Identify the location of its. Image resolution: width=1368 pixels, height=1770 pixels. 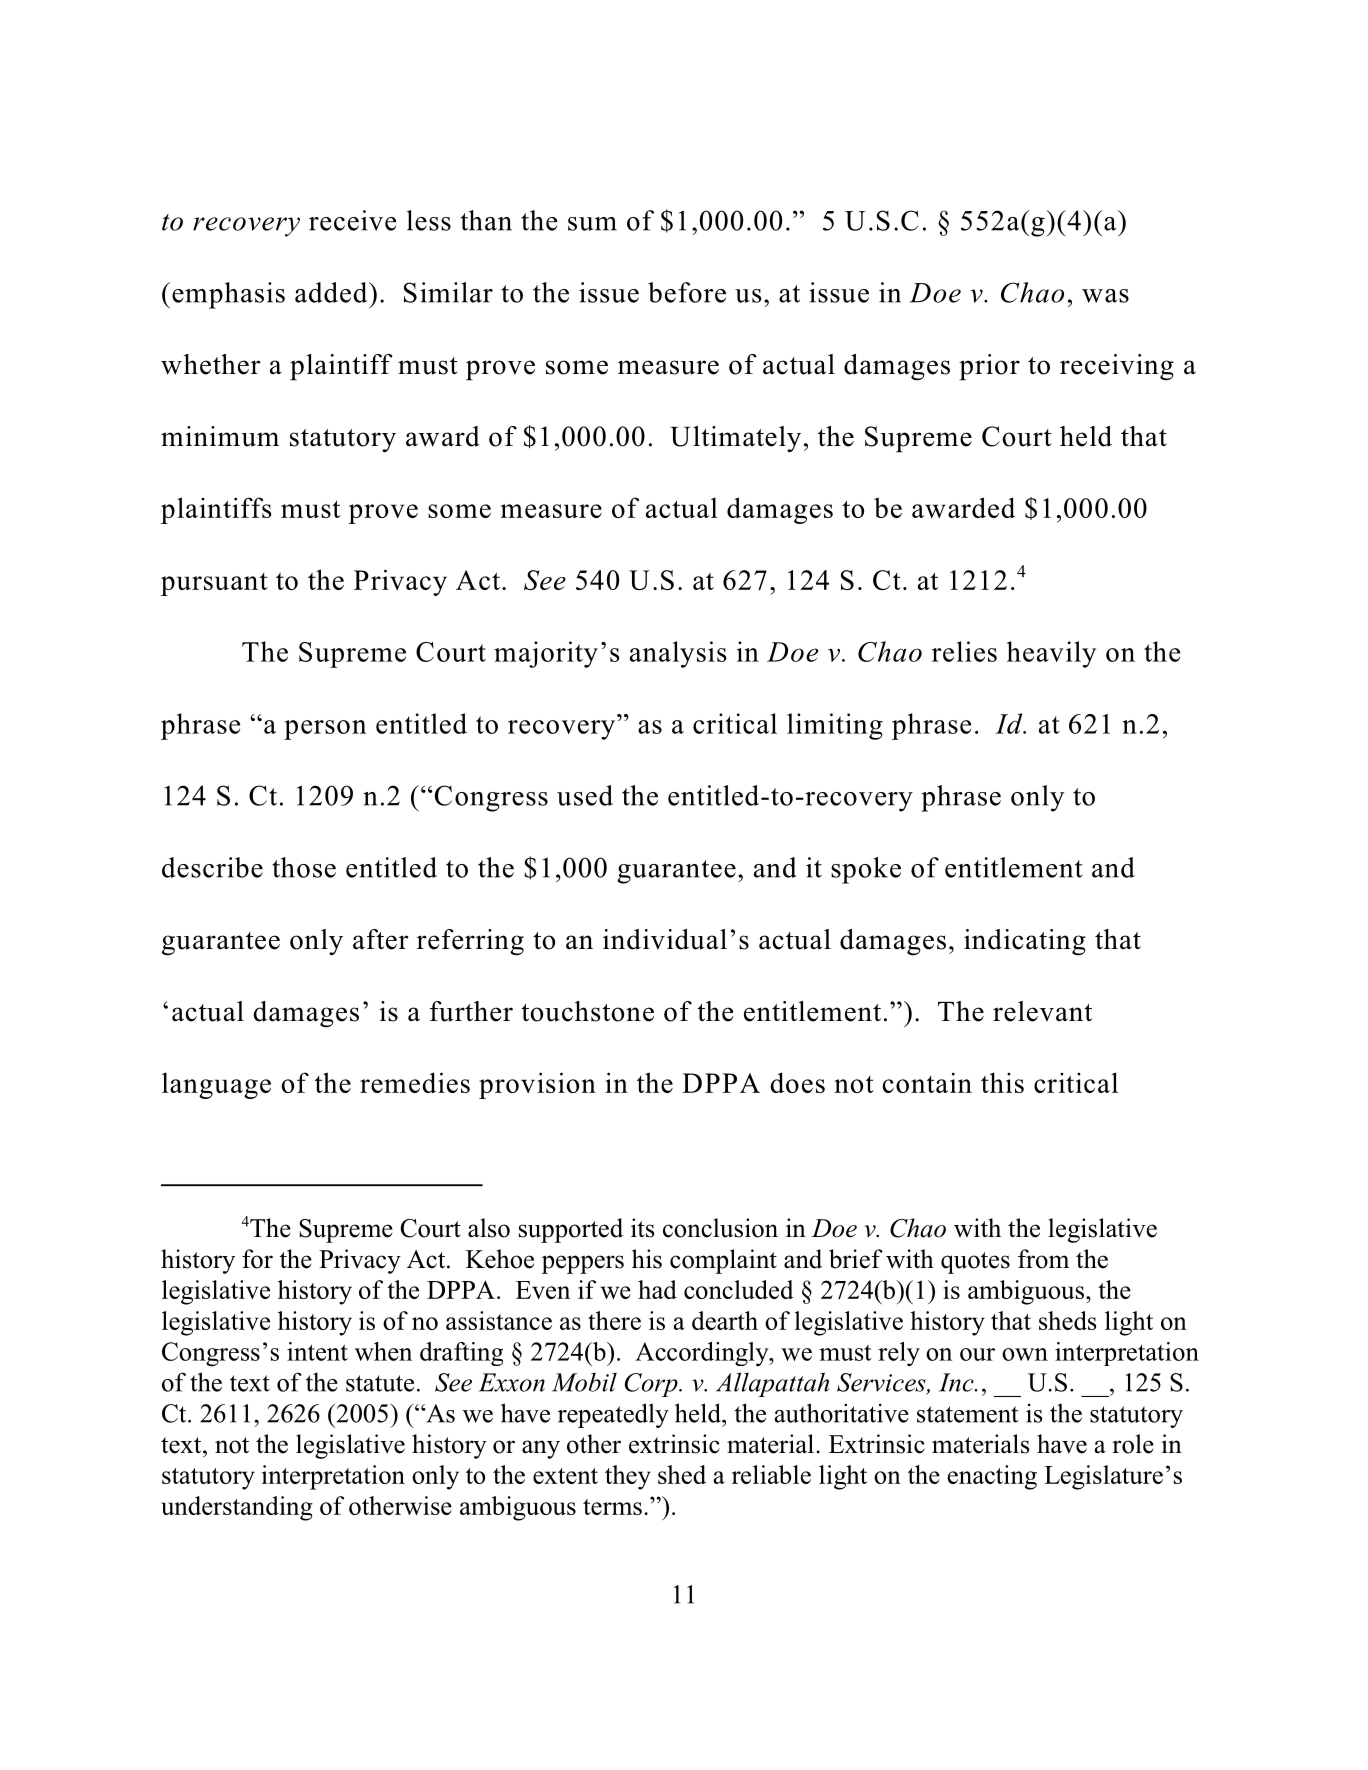
(643, 1228).
